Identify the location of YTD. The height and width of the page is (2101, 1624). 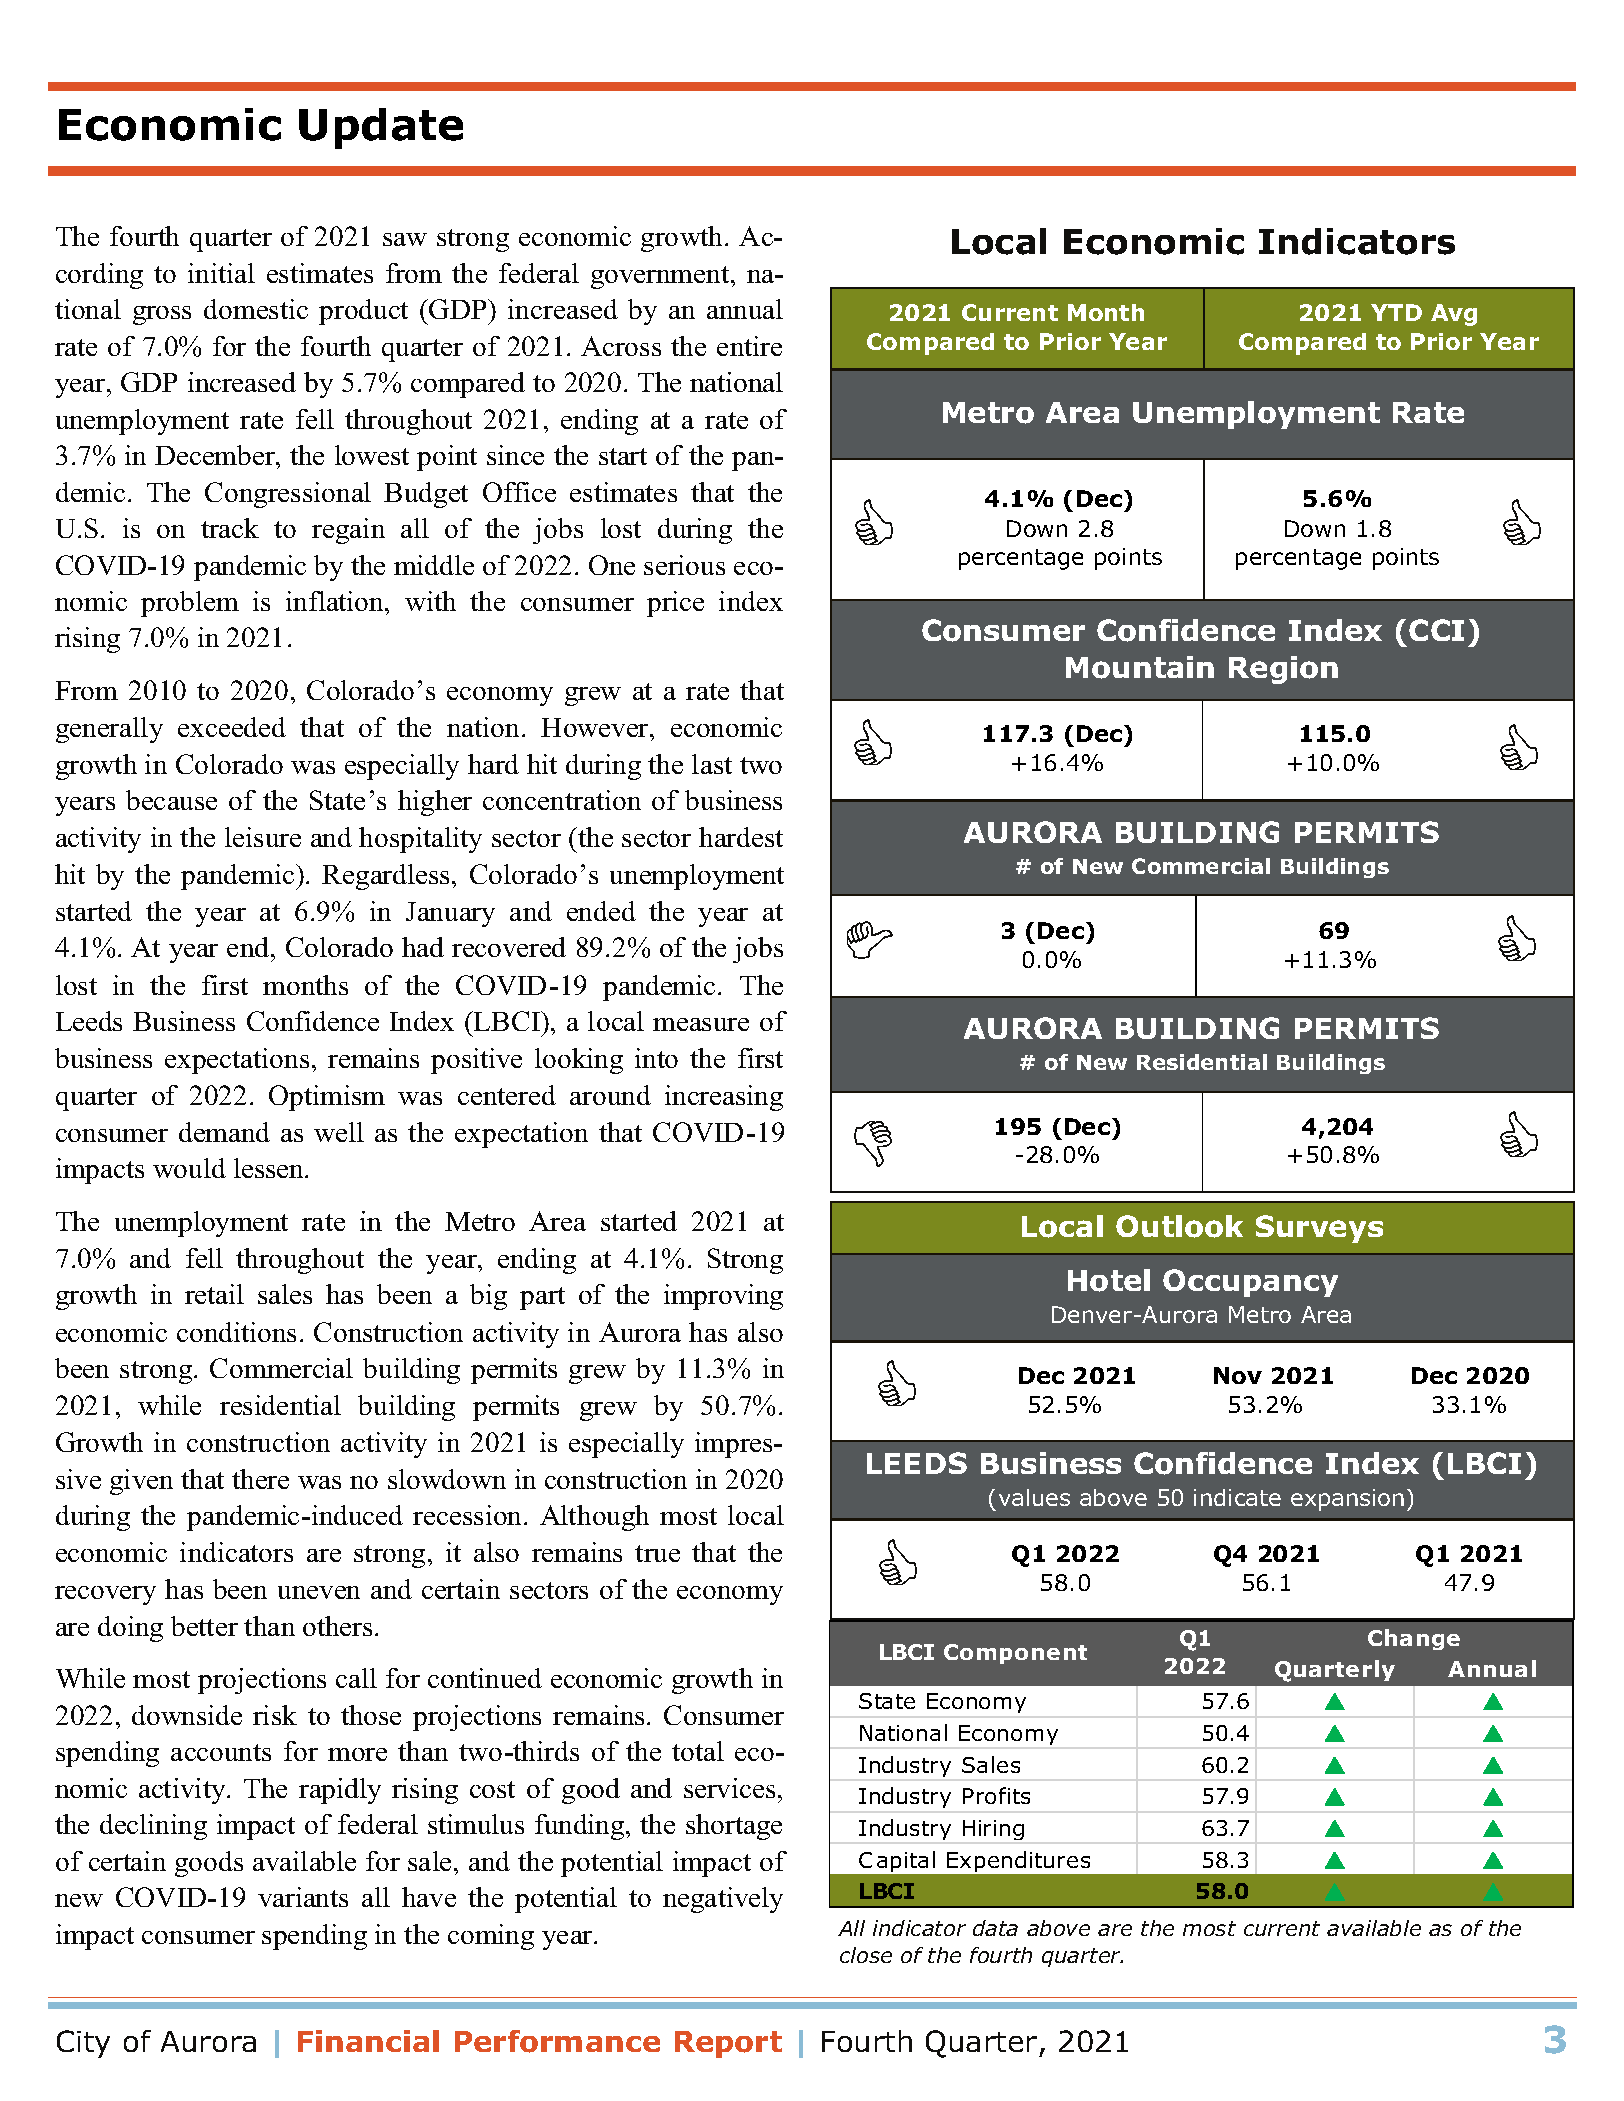
(1396, 312).
